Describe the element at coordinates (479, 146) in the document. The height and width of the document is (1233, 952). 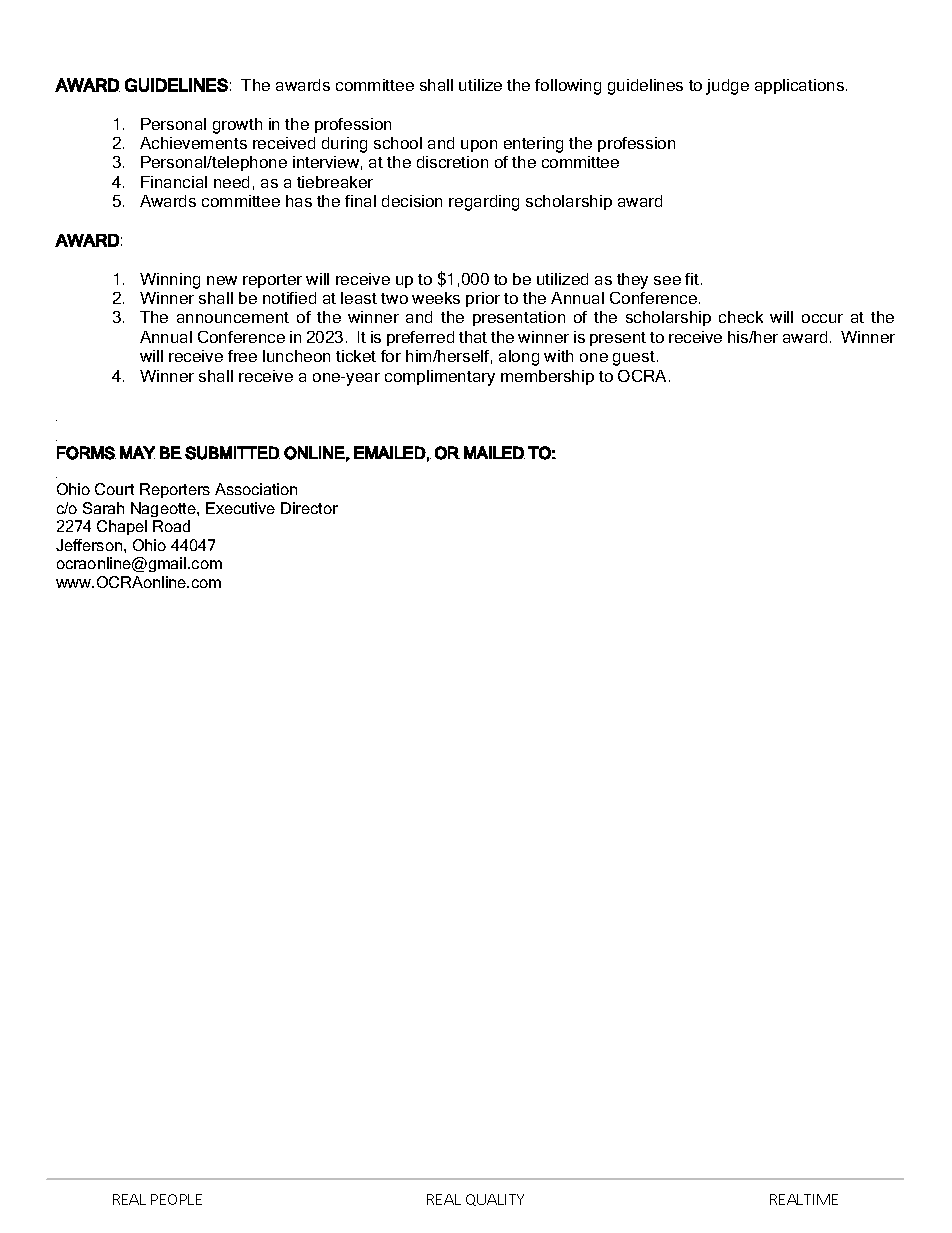
I see `upon` at that location.
